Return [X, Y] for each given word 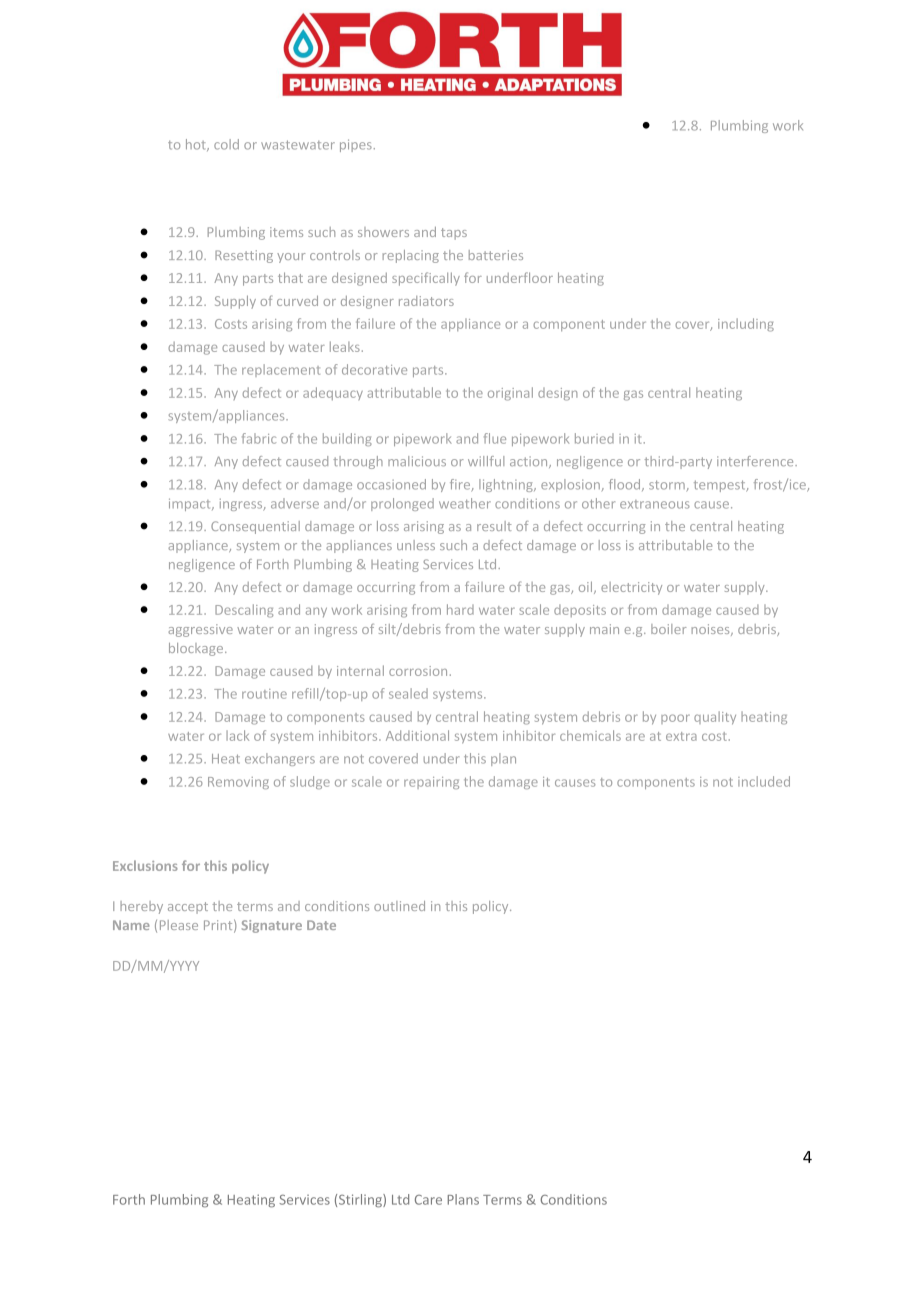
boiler [669, 629]
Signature [272, 926]
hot [197, 145]
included [764, 781]
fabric [259, 438]
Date [321, 925]
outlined [399, 906]
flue [495, 438]
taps [454, 234]
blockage [197, 649]
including [746, 325]
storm [667, 485]
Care [428, 1200]
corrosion [418, 671]
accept [188, 908]
